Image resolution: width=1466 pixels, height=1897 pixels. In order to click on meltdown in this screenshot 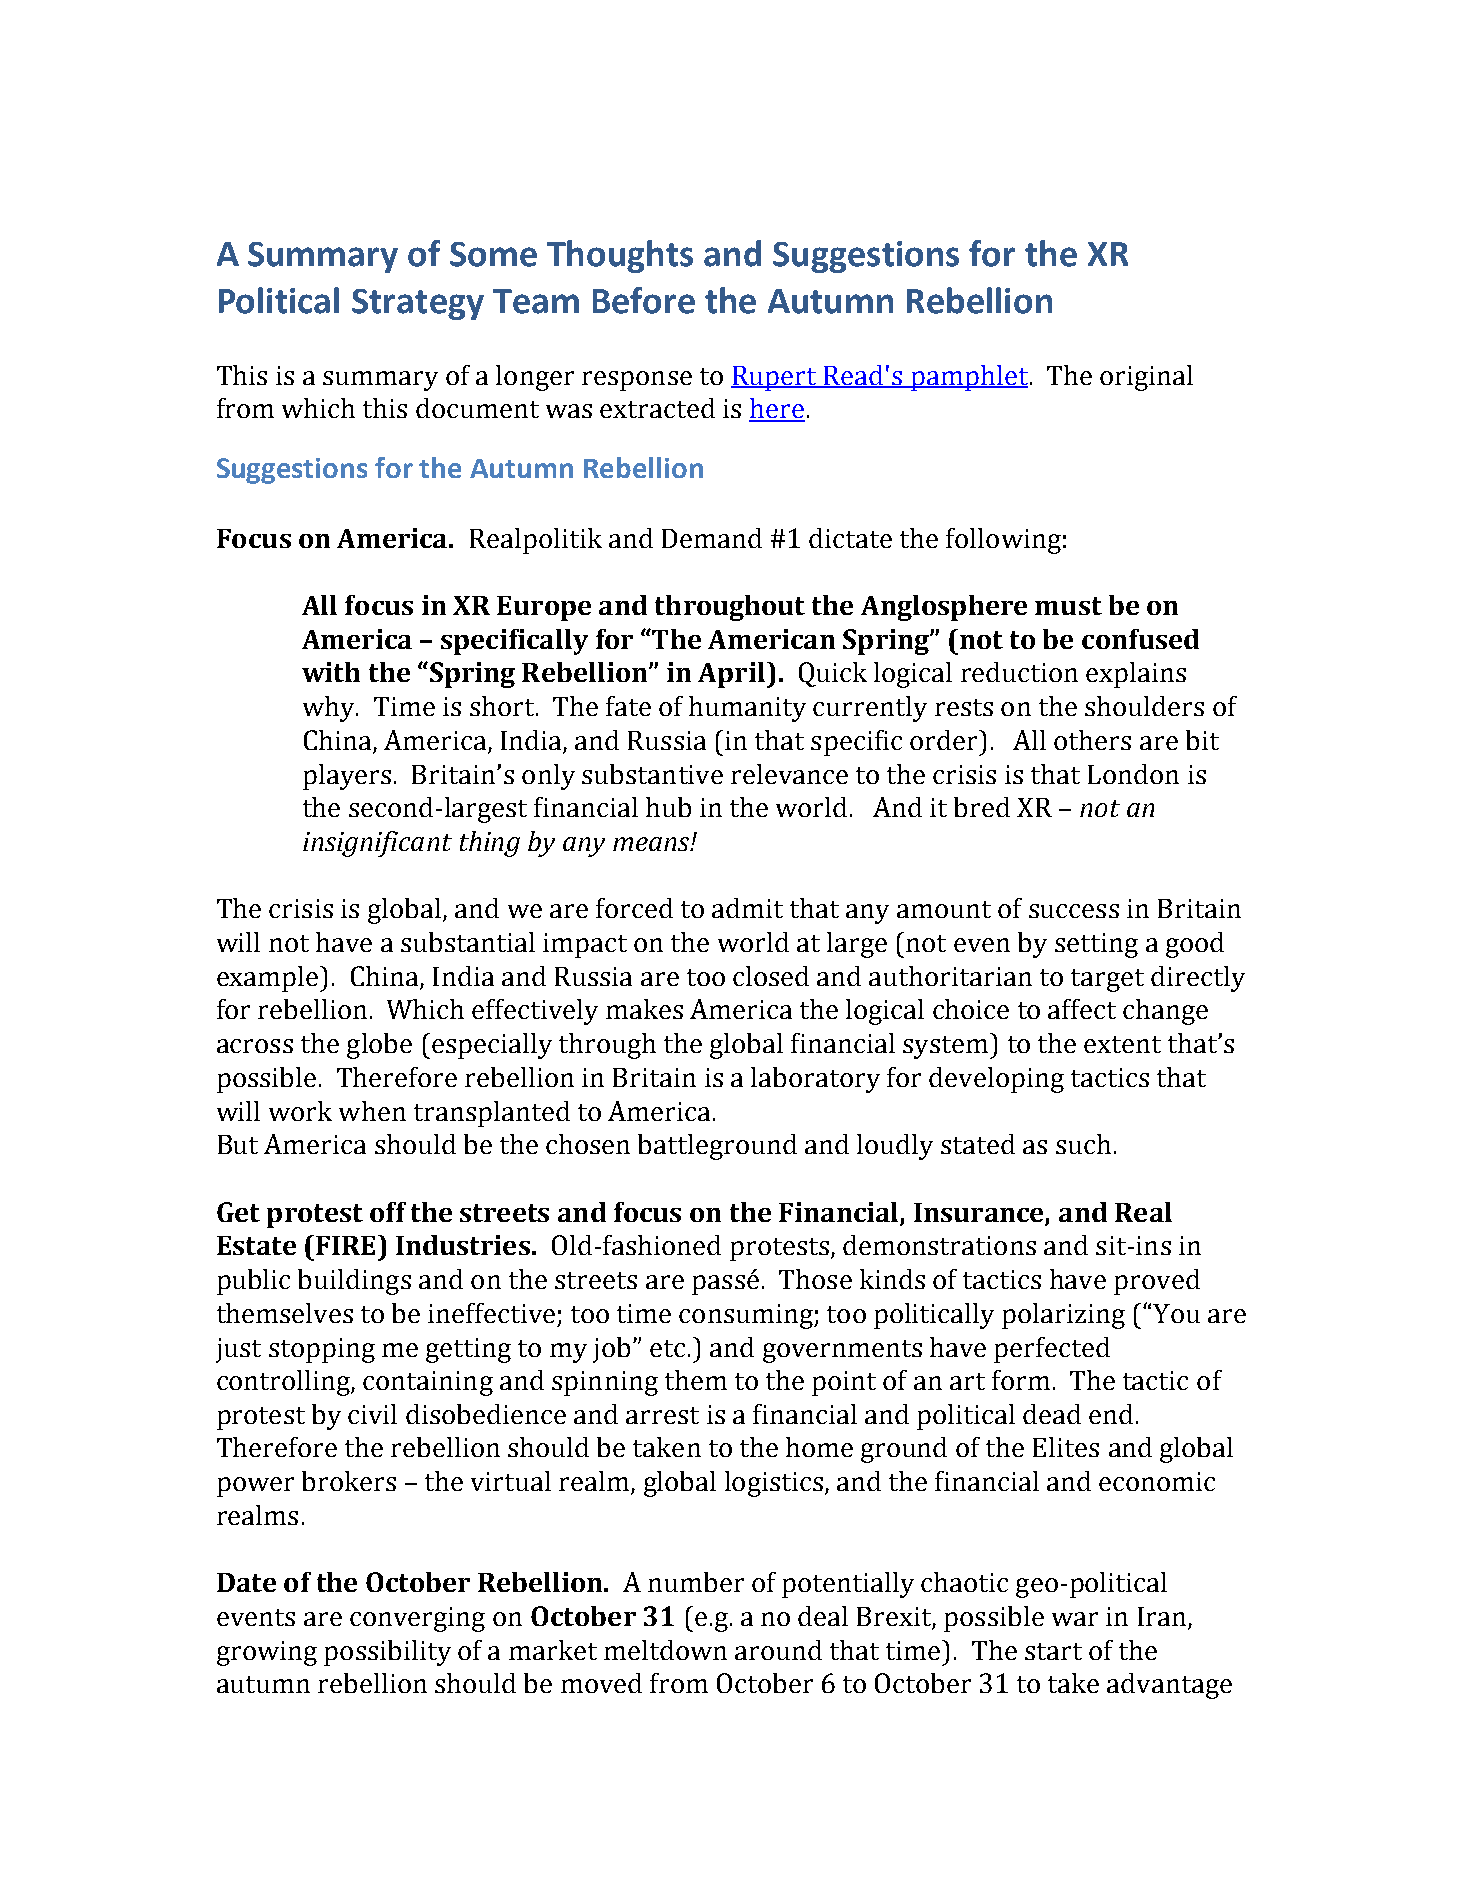, I will do `click(665, 1650)`.
